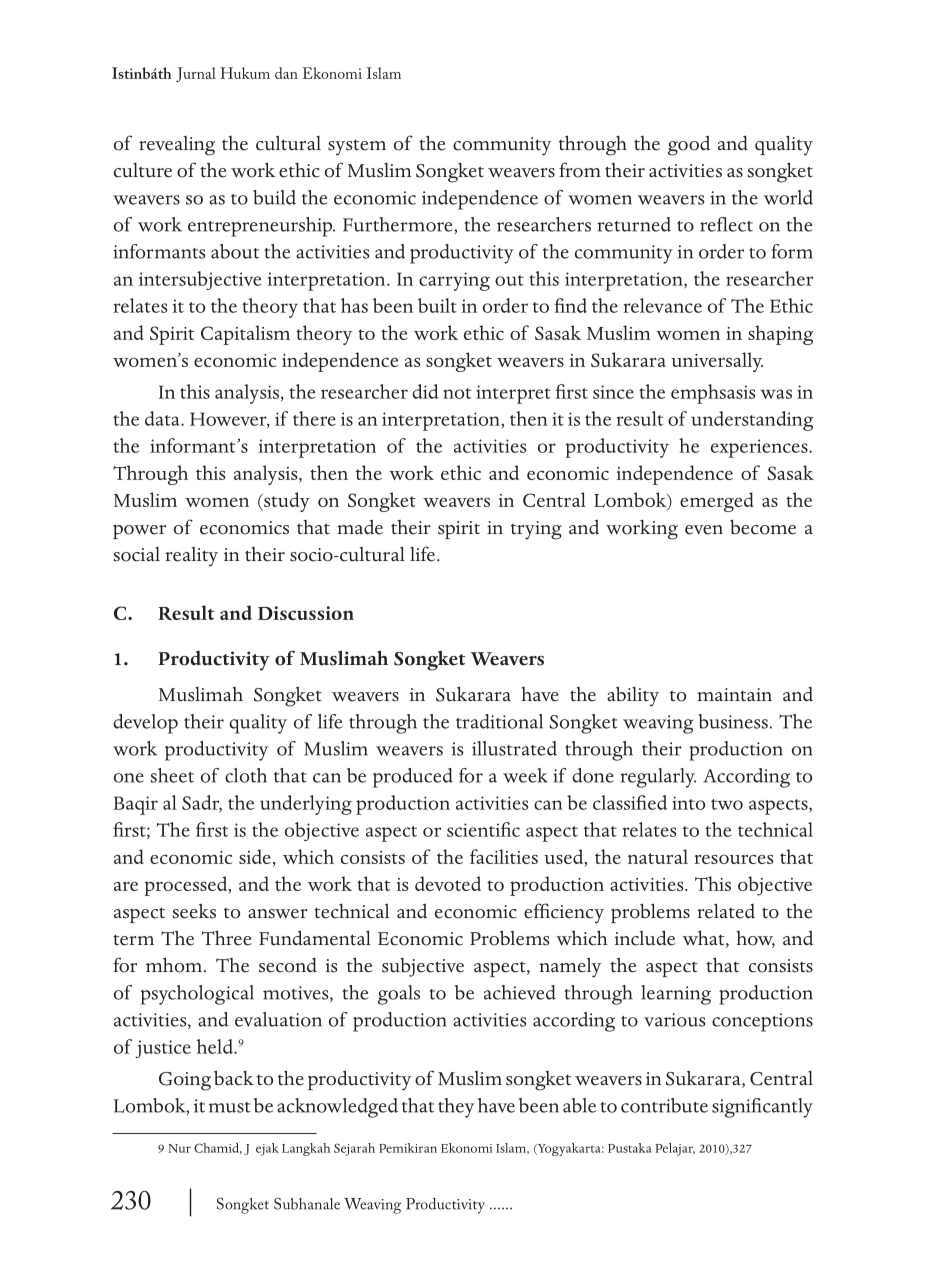 This screenshot has height=1288, width=926. I want to click on good, so click(689, 146).
